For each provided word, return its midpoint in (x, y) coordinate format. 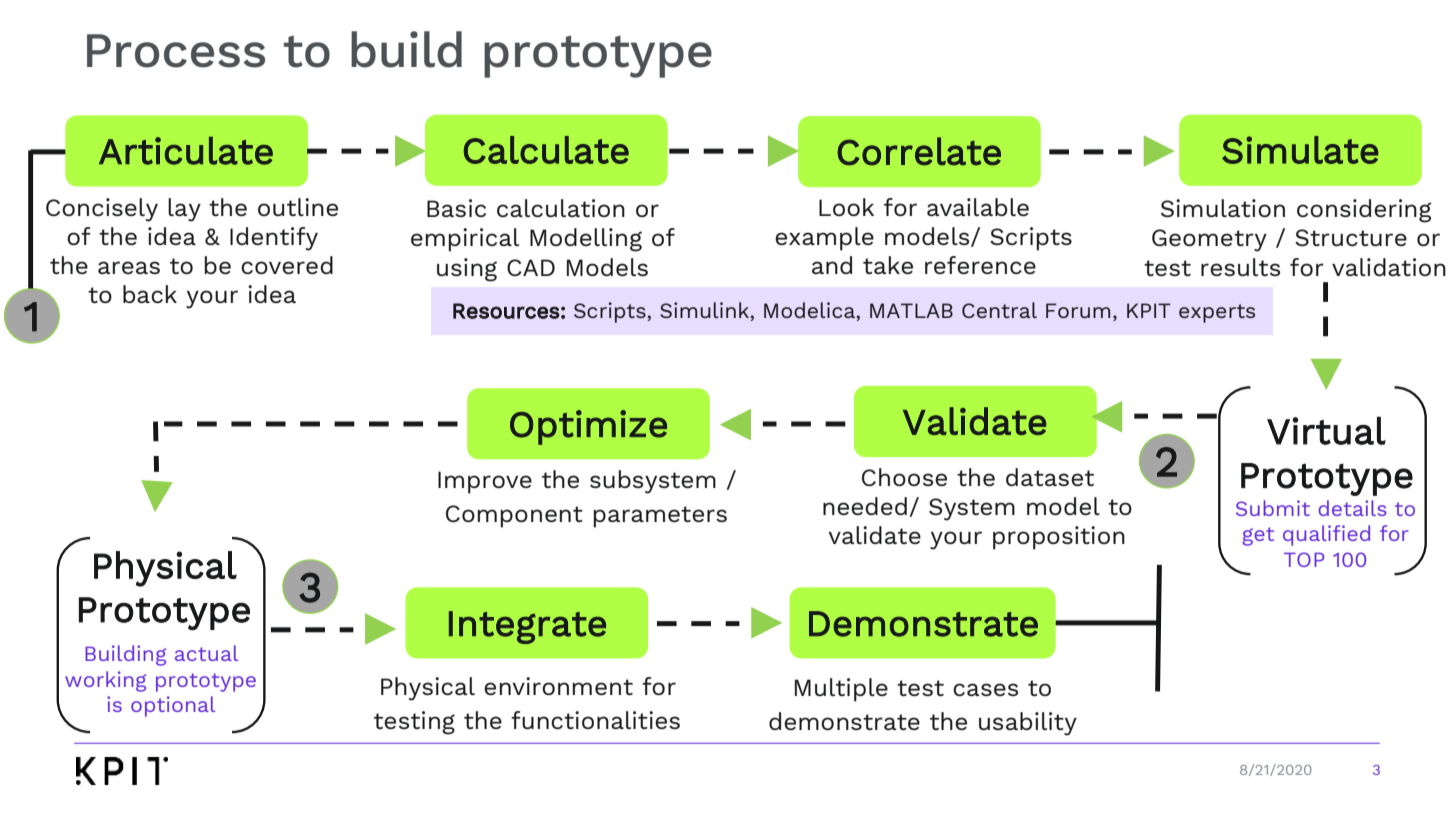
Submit (1273, 508)
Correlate (919, 151)
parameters (660, 517)
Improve (485, 482)
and (832, 265)
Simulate (1300, 150)
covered (287, 265)
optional (173, 706)
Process (176, 51)
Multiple (841, 690)
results (1240, 267)
